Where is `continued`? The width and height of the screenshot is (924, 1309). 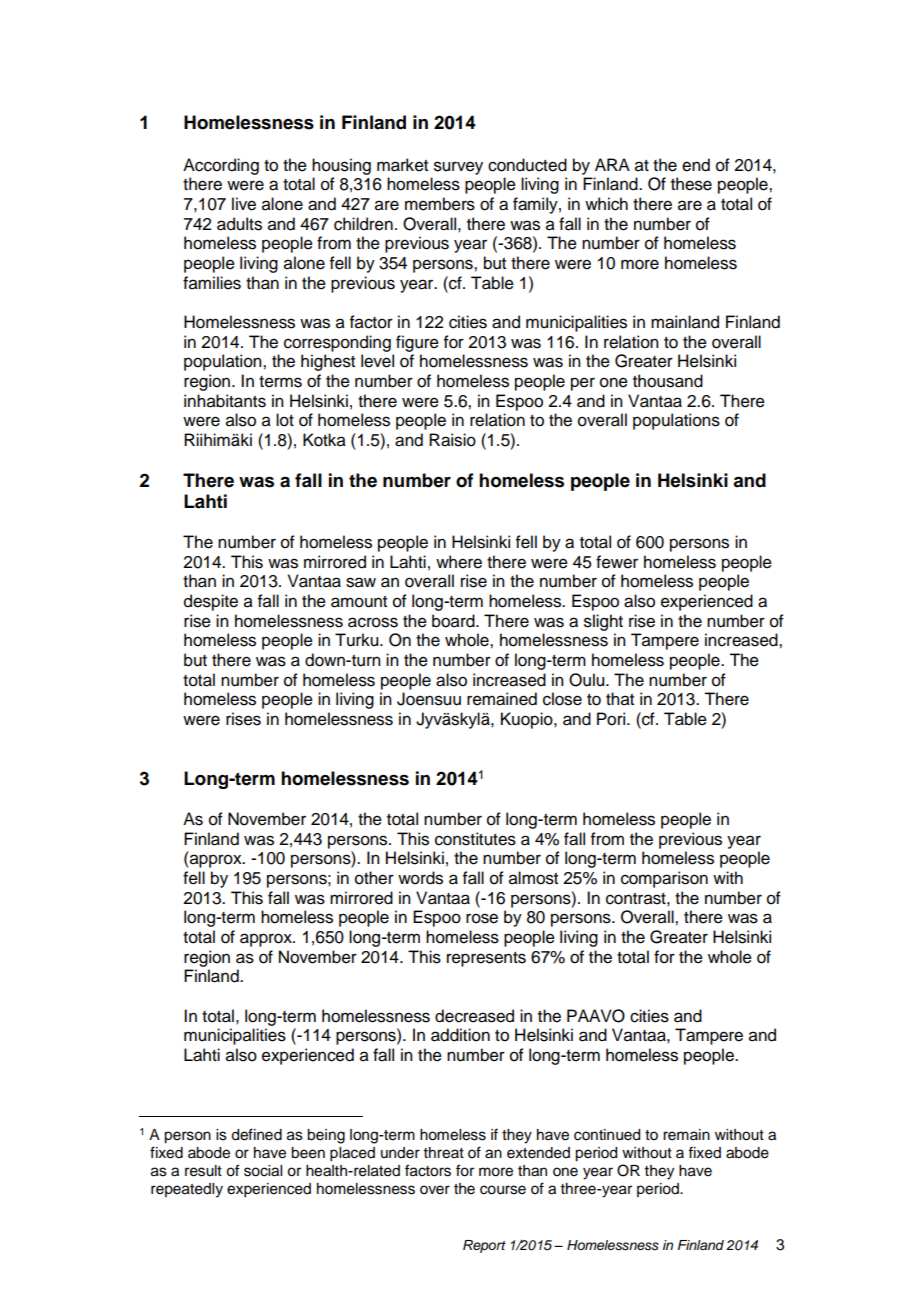
continued is located at coordinates (607, 1135).
